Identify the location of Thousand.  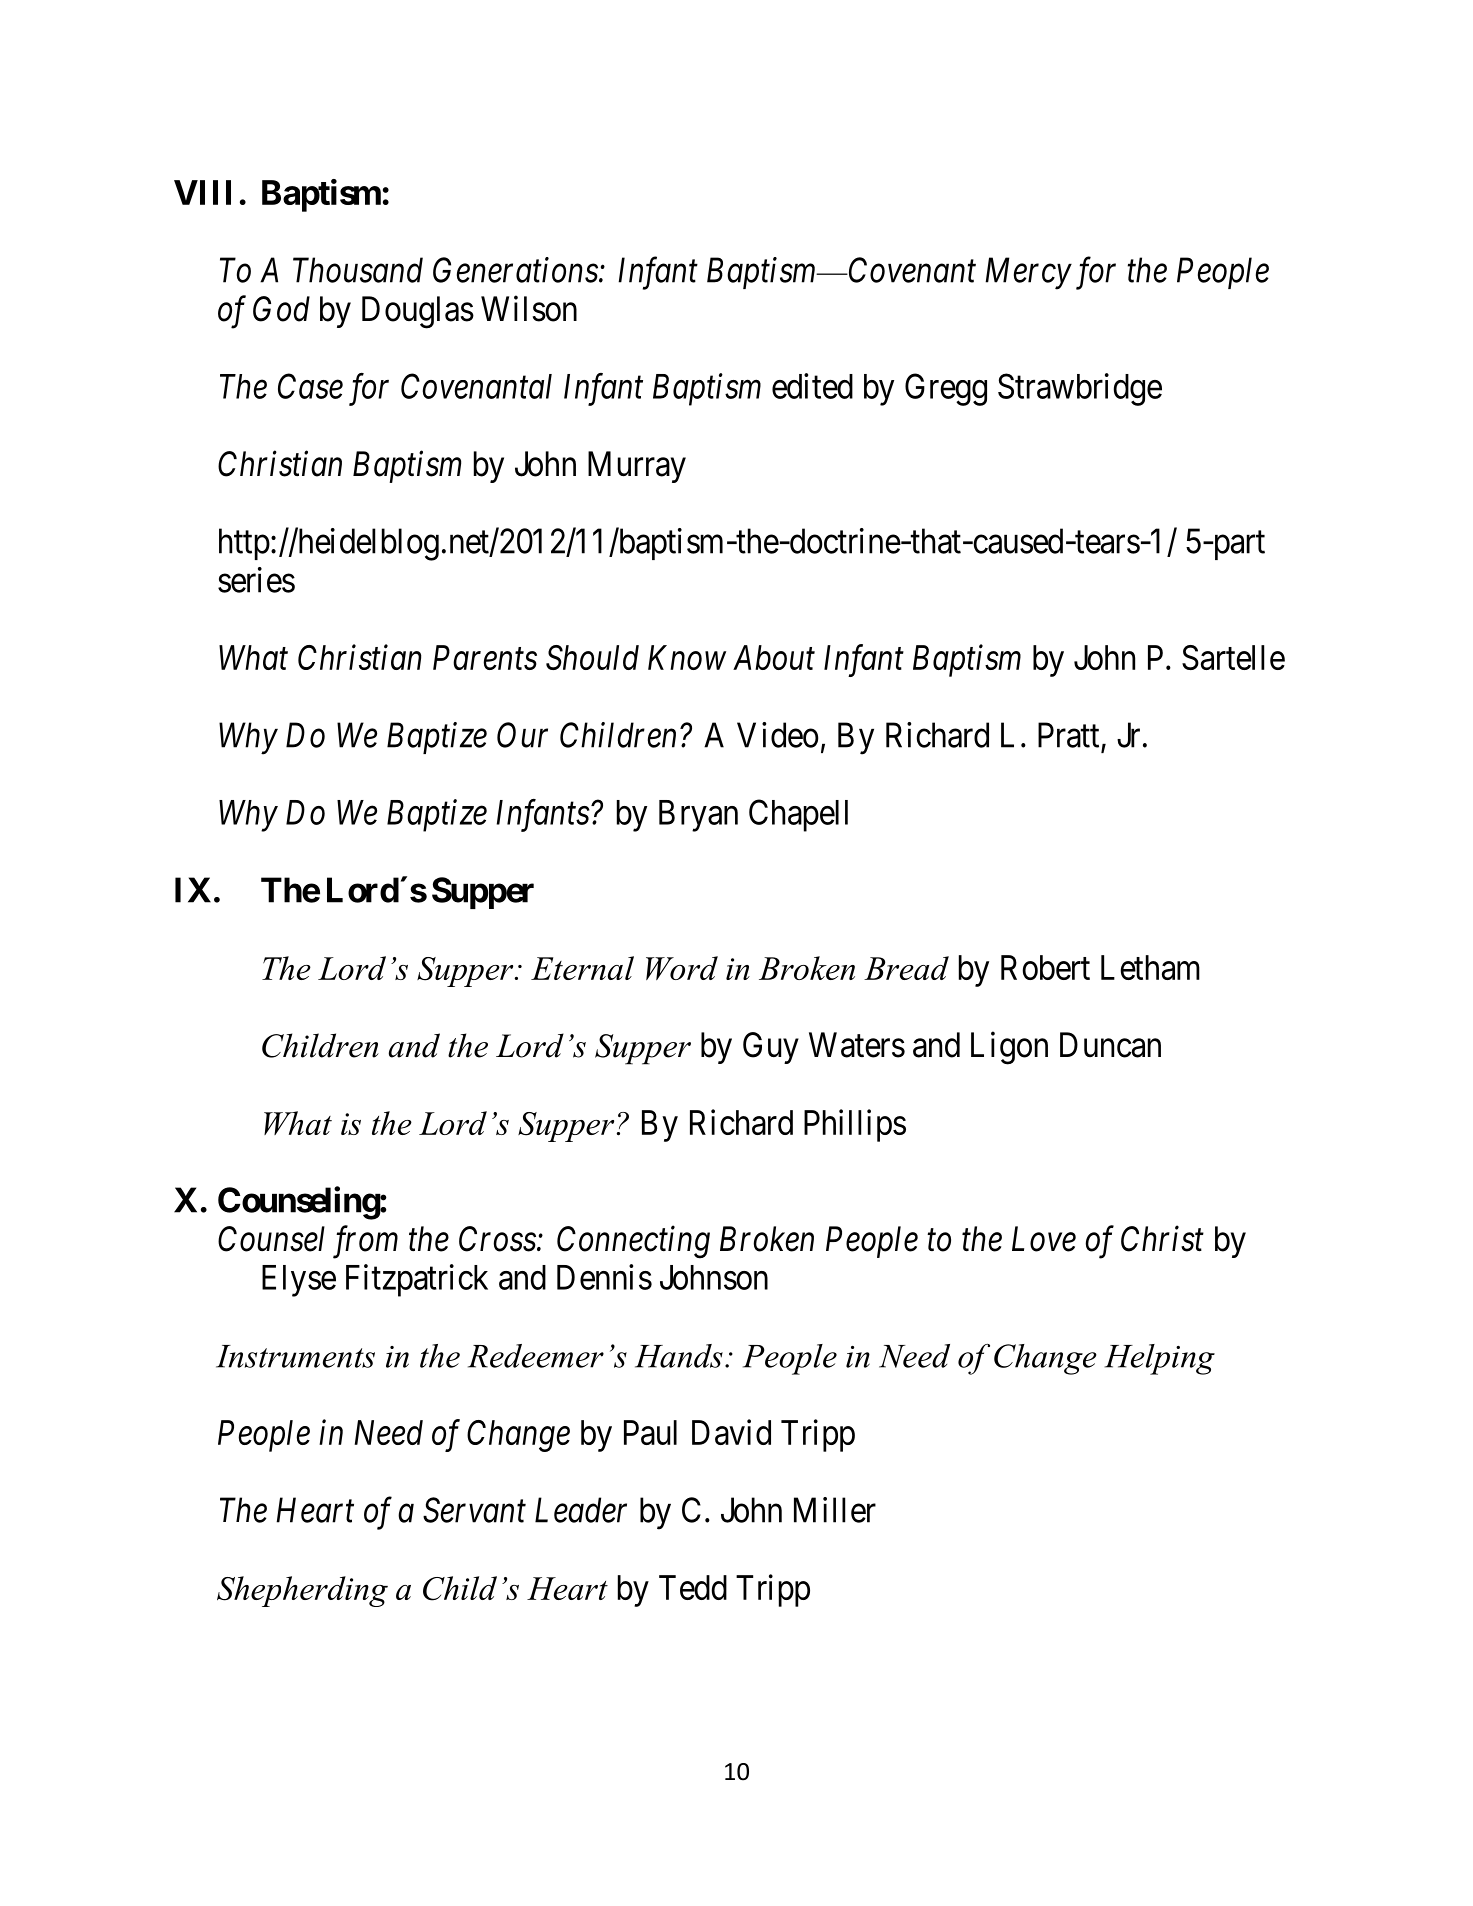
(358, 270).
